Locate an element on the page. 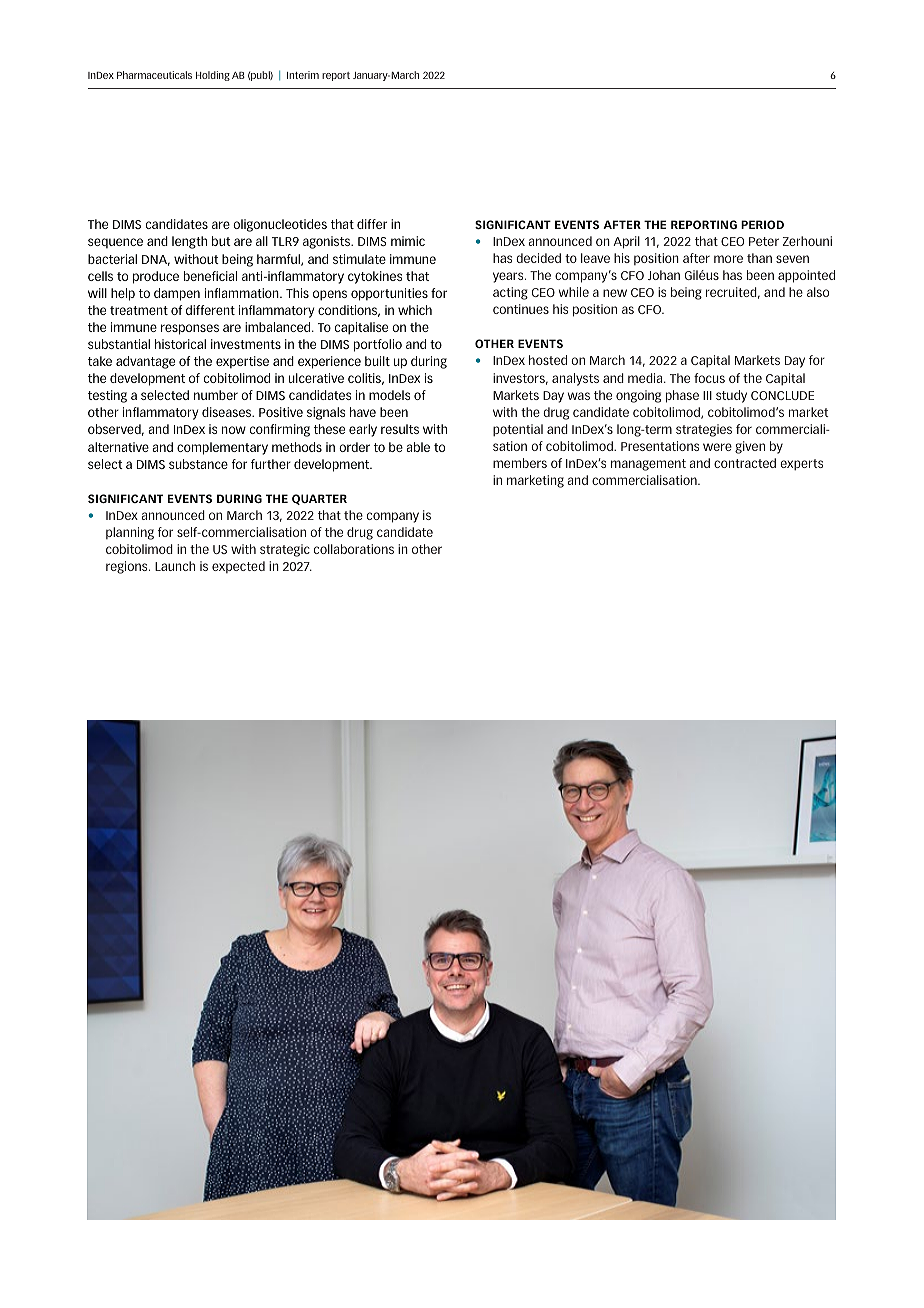 The height and width of the page is (1308, 924). PERIOD is located at coordinates (762, 224).
